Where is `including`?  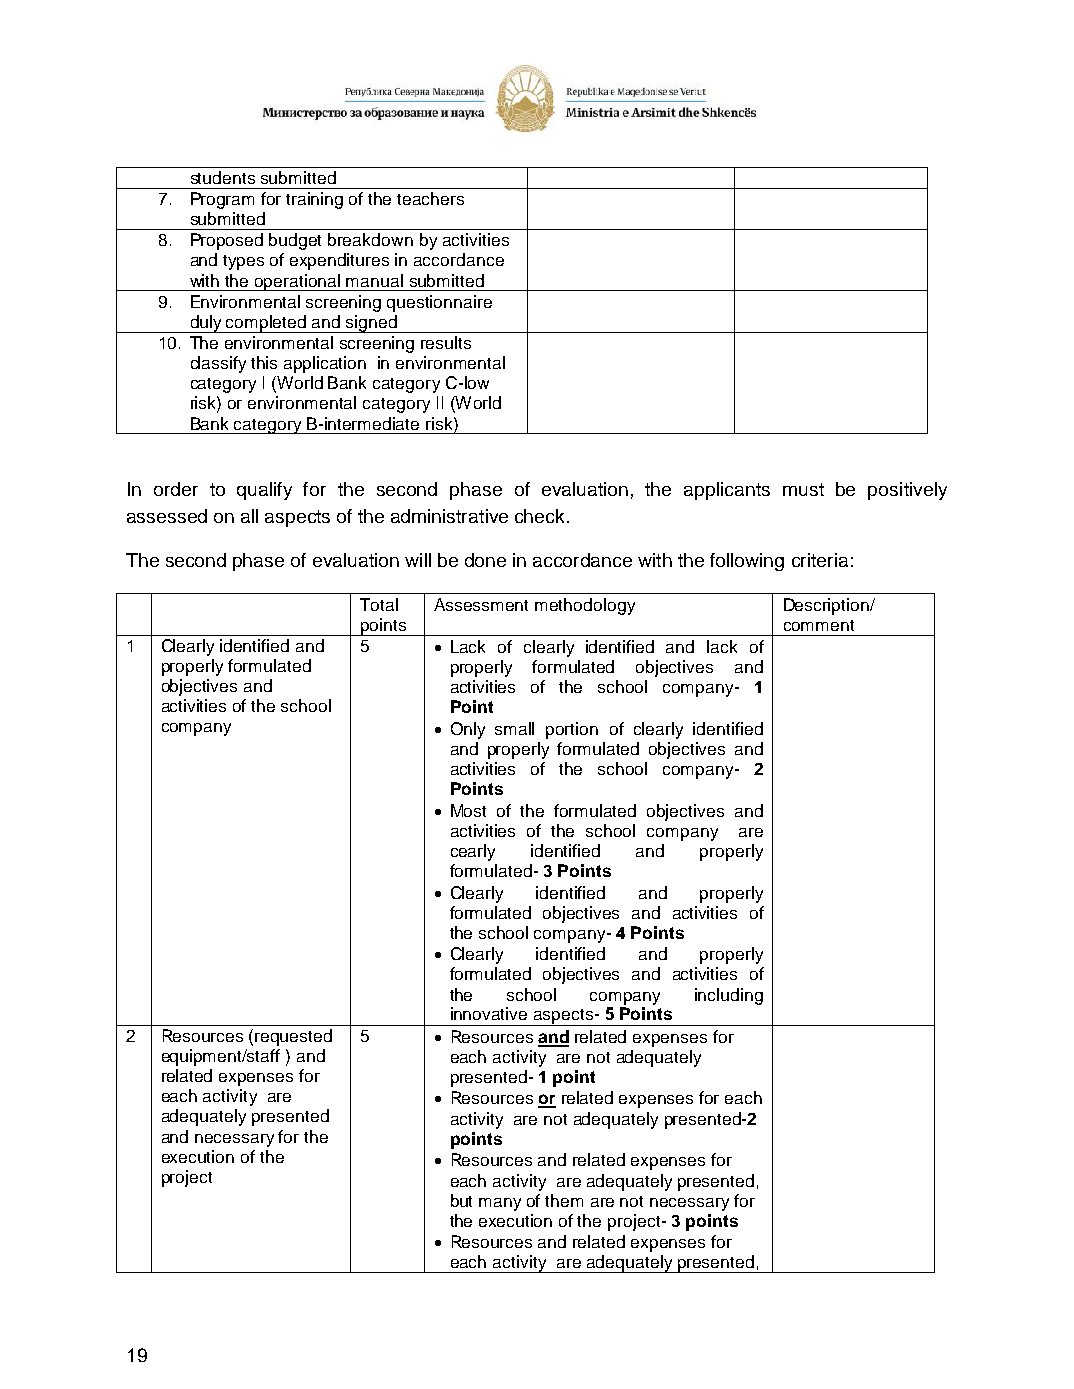
including is located at coordinates (729, 996).
